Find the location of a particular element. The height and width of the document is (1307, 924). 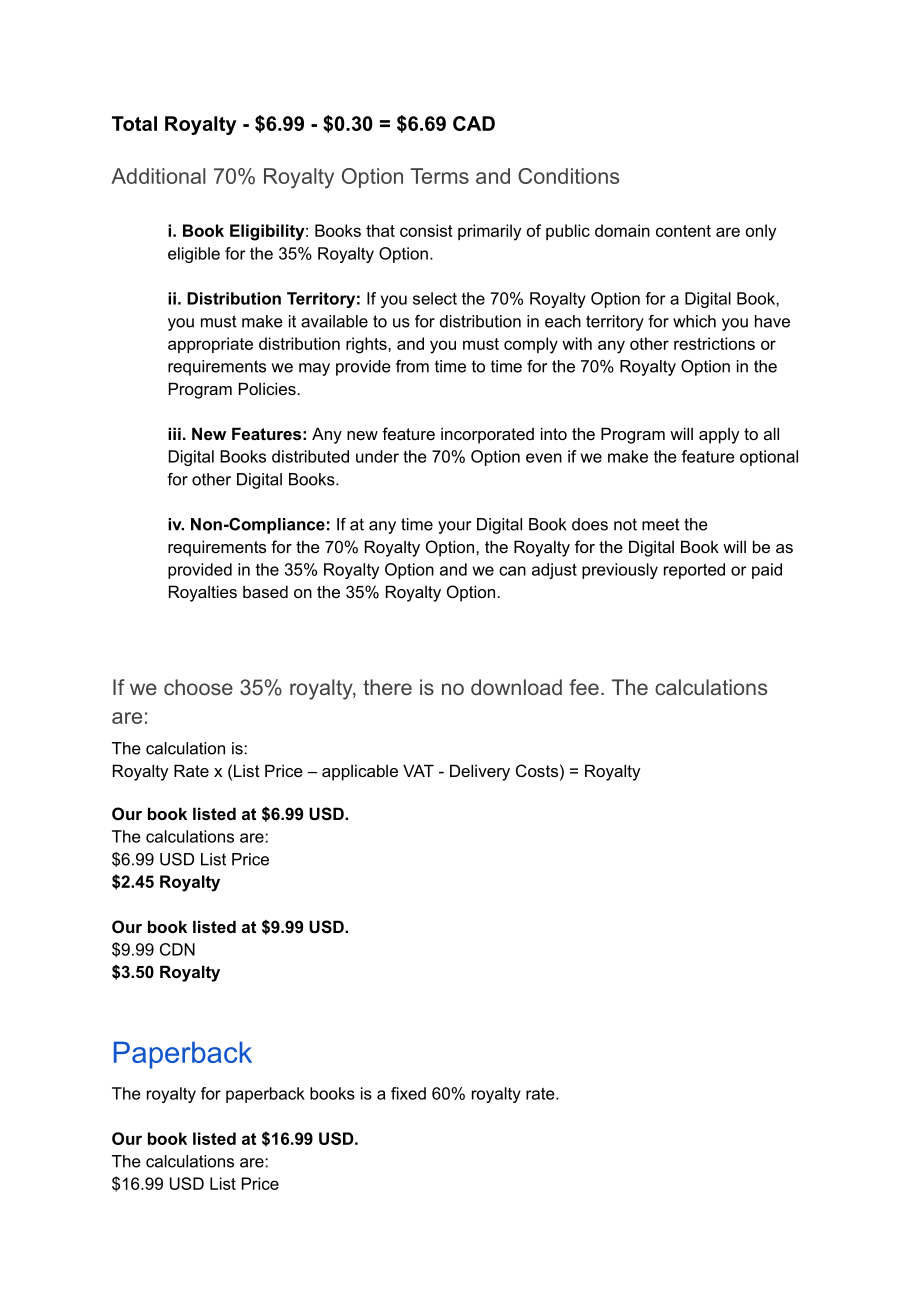

reported is located at coordinates (694, 571).
